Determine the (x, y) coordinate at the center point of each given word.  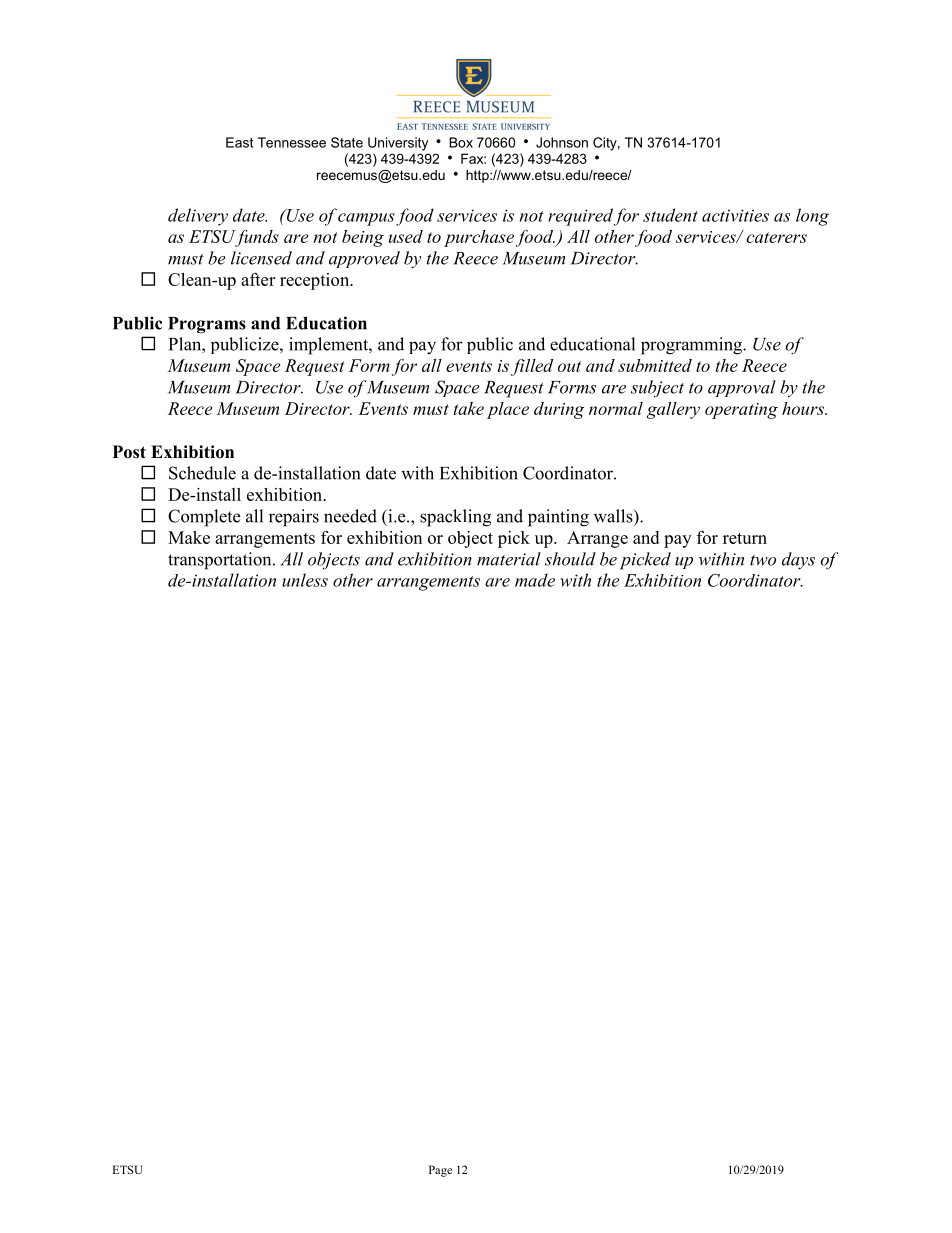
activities (735, 215)
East (239, 142)
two (763, 560)
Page (440, 1171)
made (535, 580)
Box (461, 142)
